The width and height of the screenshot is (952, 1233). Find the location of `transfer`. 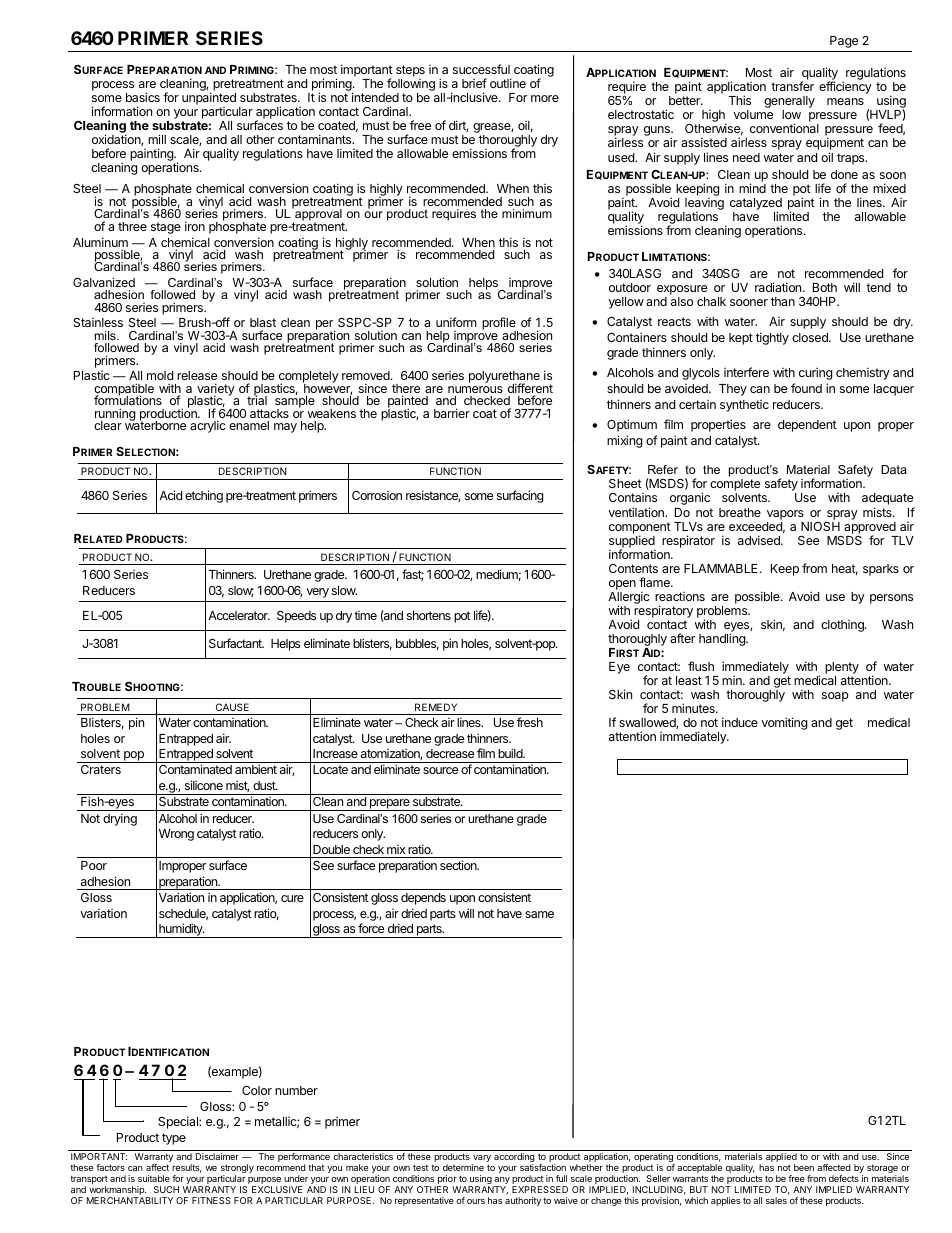

transfer is located at coordinates (792, 86).
